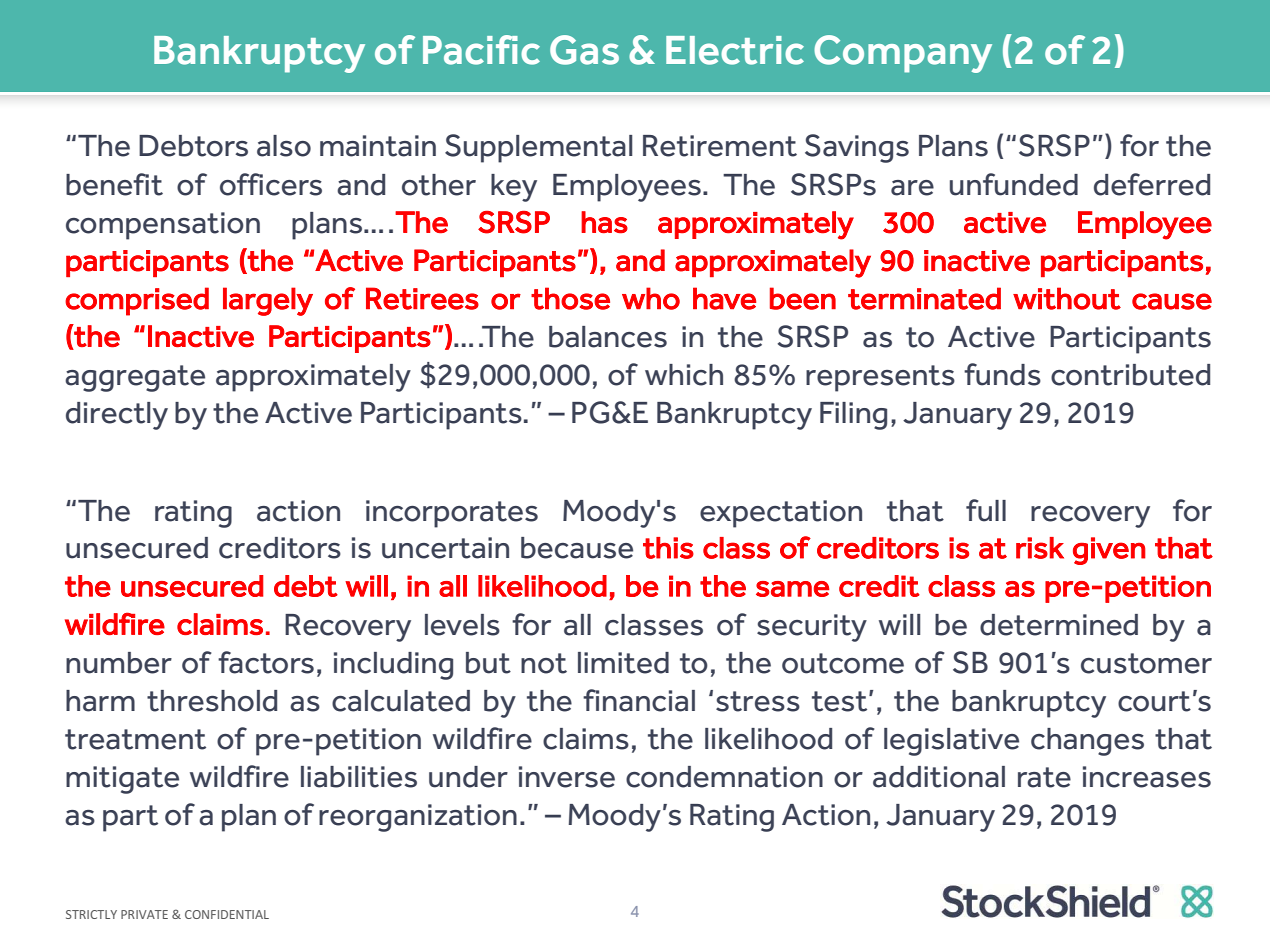 This document has height=952, width=1270. Describe the element at coordinates (1002, 374) in the document. I see `funds` at that location.
